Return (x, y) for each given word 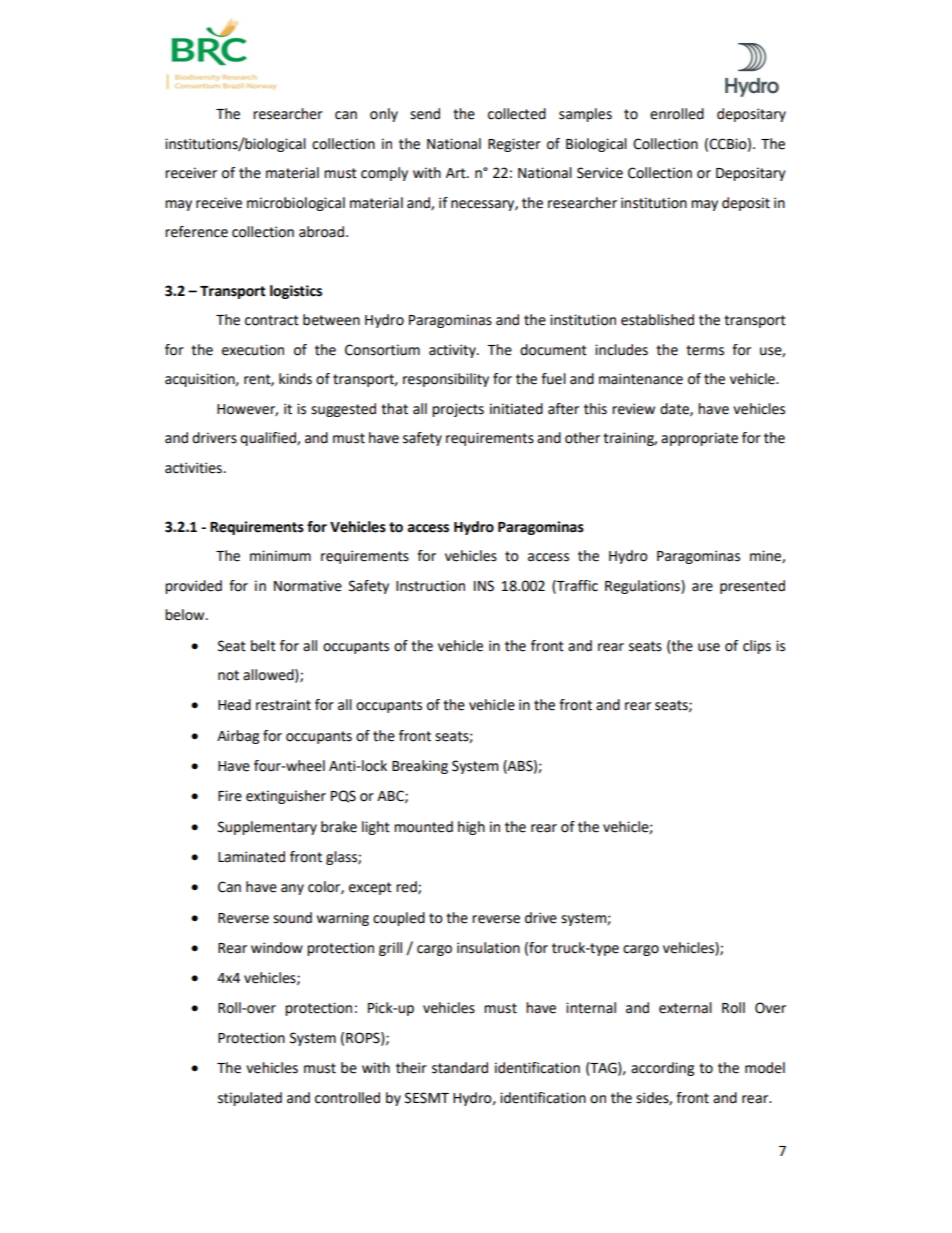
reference (196, 232)
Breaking (420, 767)
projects (458, 410)
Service (600, 173)
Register (514, 145)
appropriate (699, 439)
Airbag (238, 737)
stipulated (250, 1099)
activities (193, 468)
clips (757, 647)
